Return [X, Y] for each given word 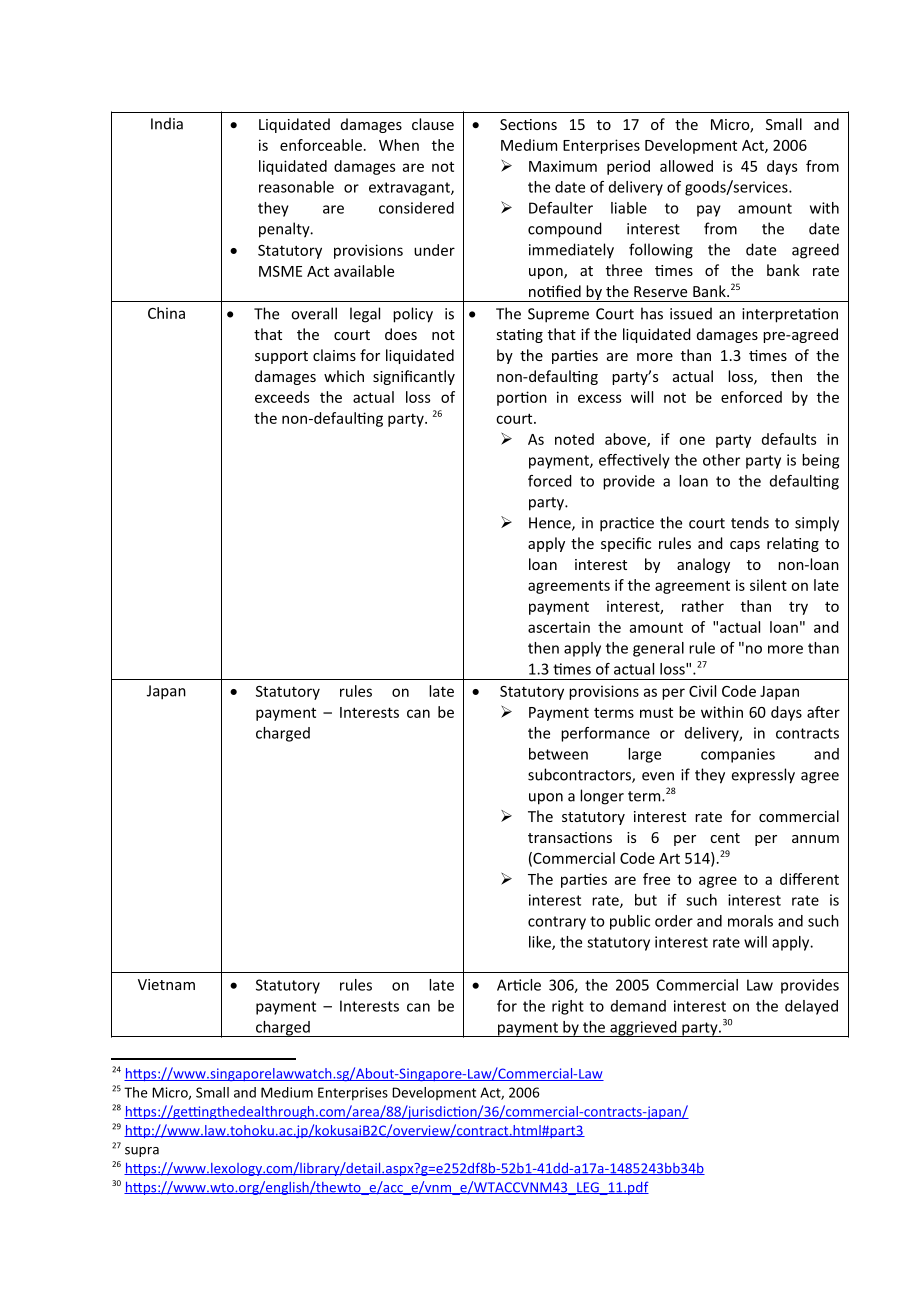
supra [142, 1152]
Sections [528, 124]
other [721, 460]
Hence [551, 524]
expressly [763, 776]
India [167, 123]
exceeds [282, 397]
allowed [686, 166]
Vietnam [166, 984]
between [558, 754]
